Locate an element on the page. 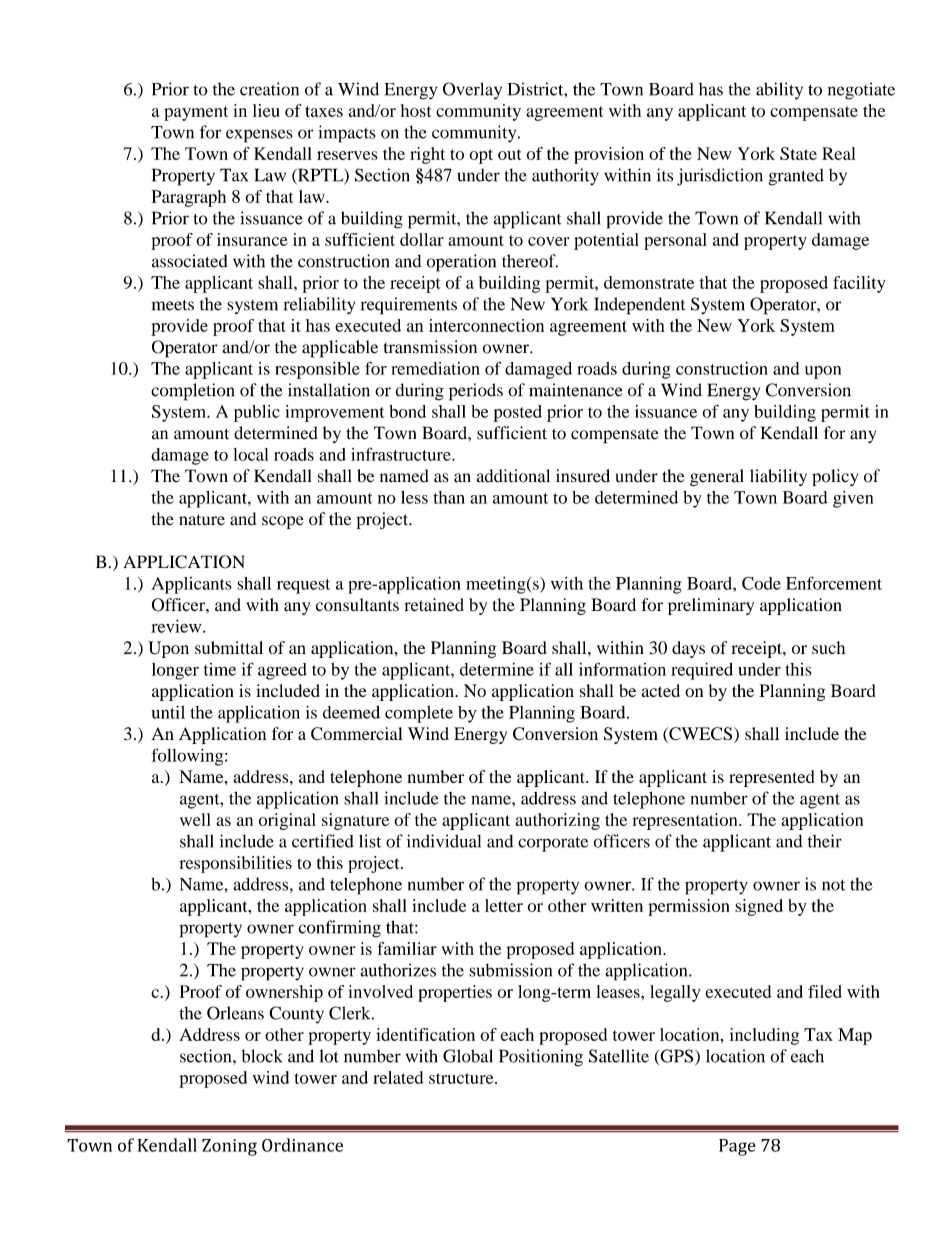 The width and height of the document is (952, 1233). out is located at coordinates (510, 154).
